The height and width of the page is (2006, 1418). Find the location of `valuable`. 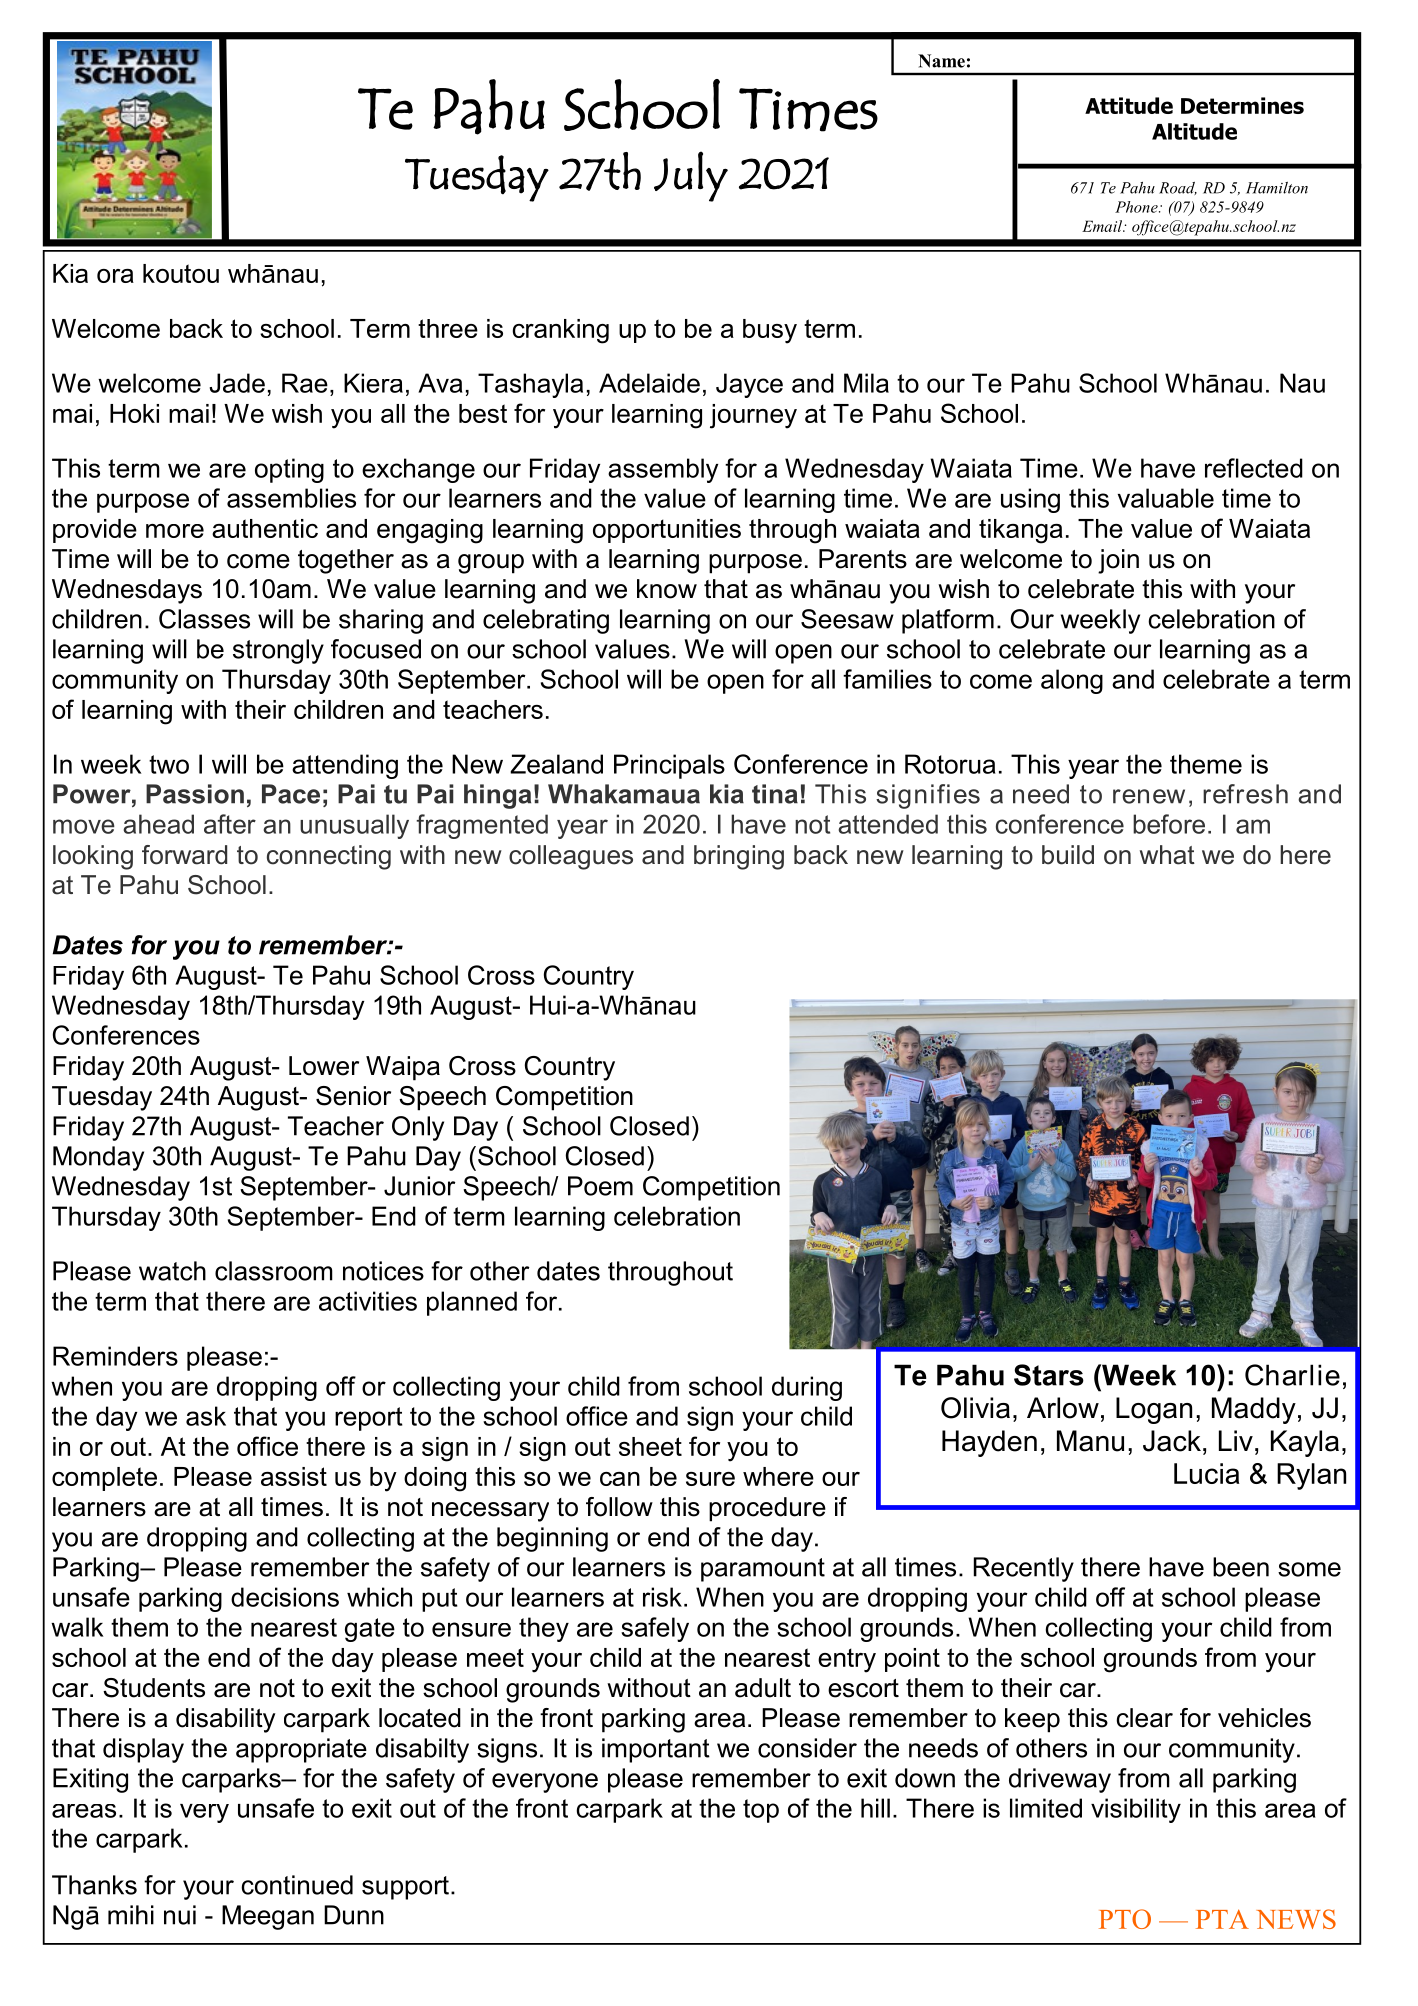

valuable is located at coordinates (1166, 498).
